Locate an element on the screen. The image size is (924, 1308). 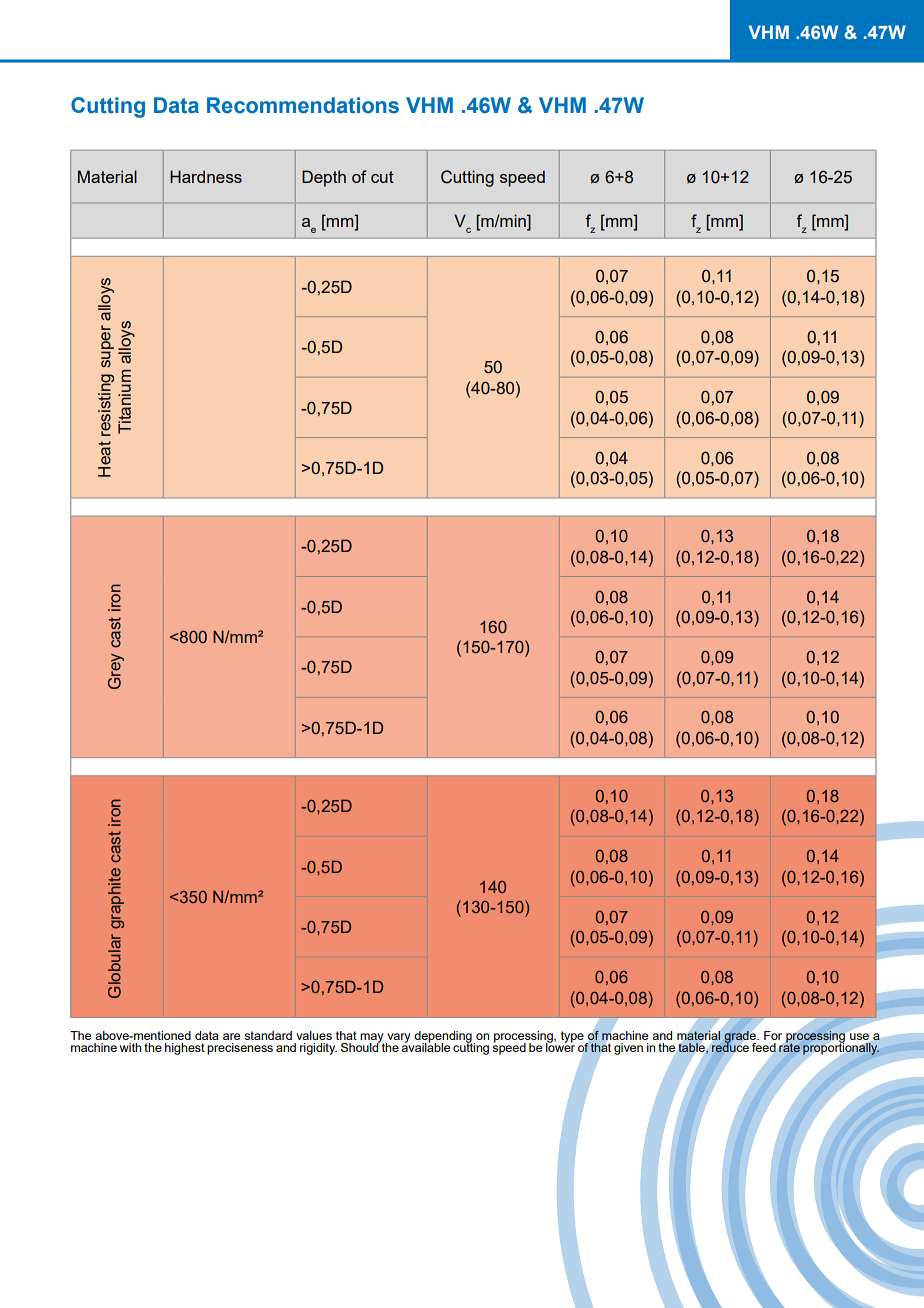
Depth is located at coordinates (324, 178).
